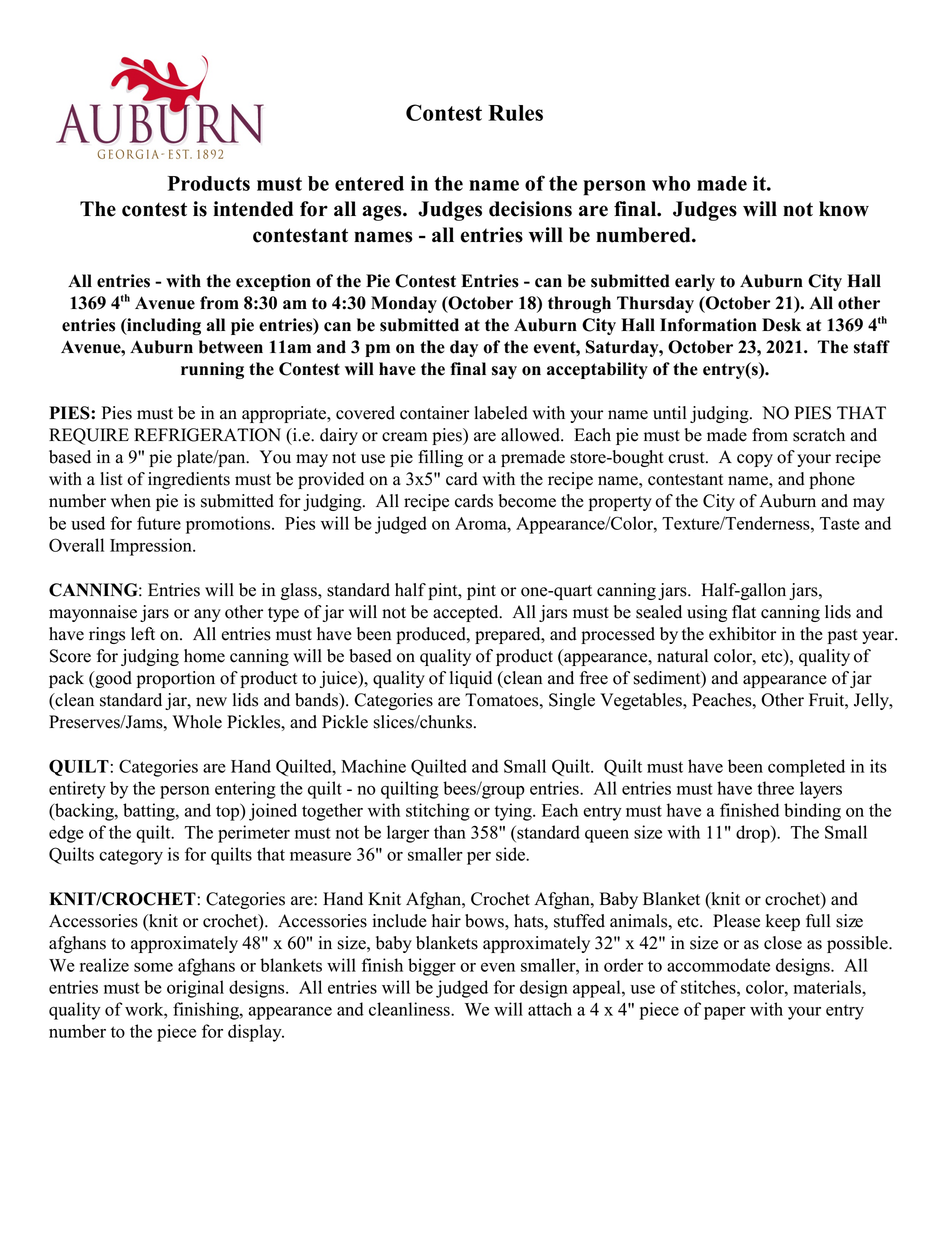  What do you see at coordinates (844, 209) in the screenshot?
I see `know` at bounding box center [844, 209].
